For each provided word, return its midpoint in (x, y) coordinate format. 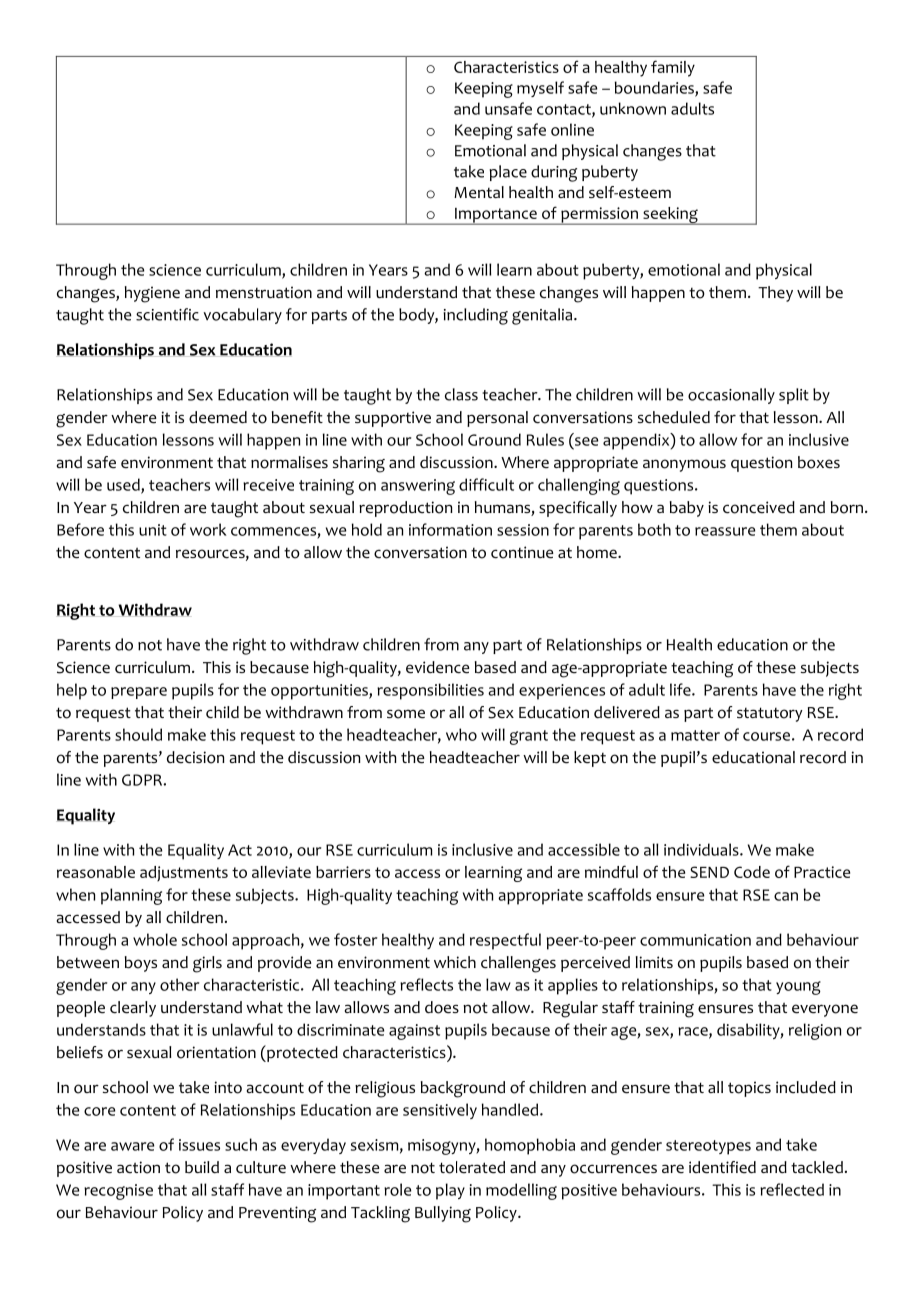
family (673, 68)
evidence (438, 667)
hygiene (152, 294)
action (138, 1167)
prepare (139, 693)
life (681, 689)
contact (565, 110)
